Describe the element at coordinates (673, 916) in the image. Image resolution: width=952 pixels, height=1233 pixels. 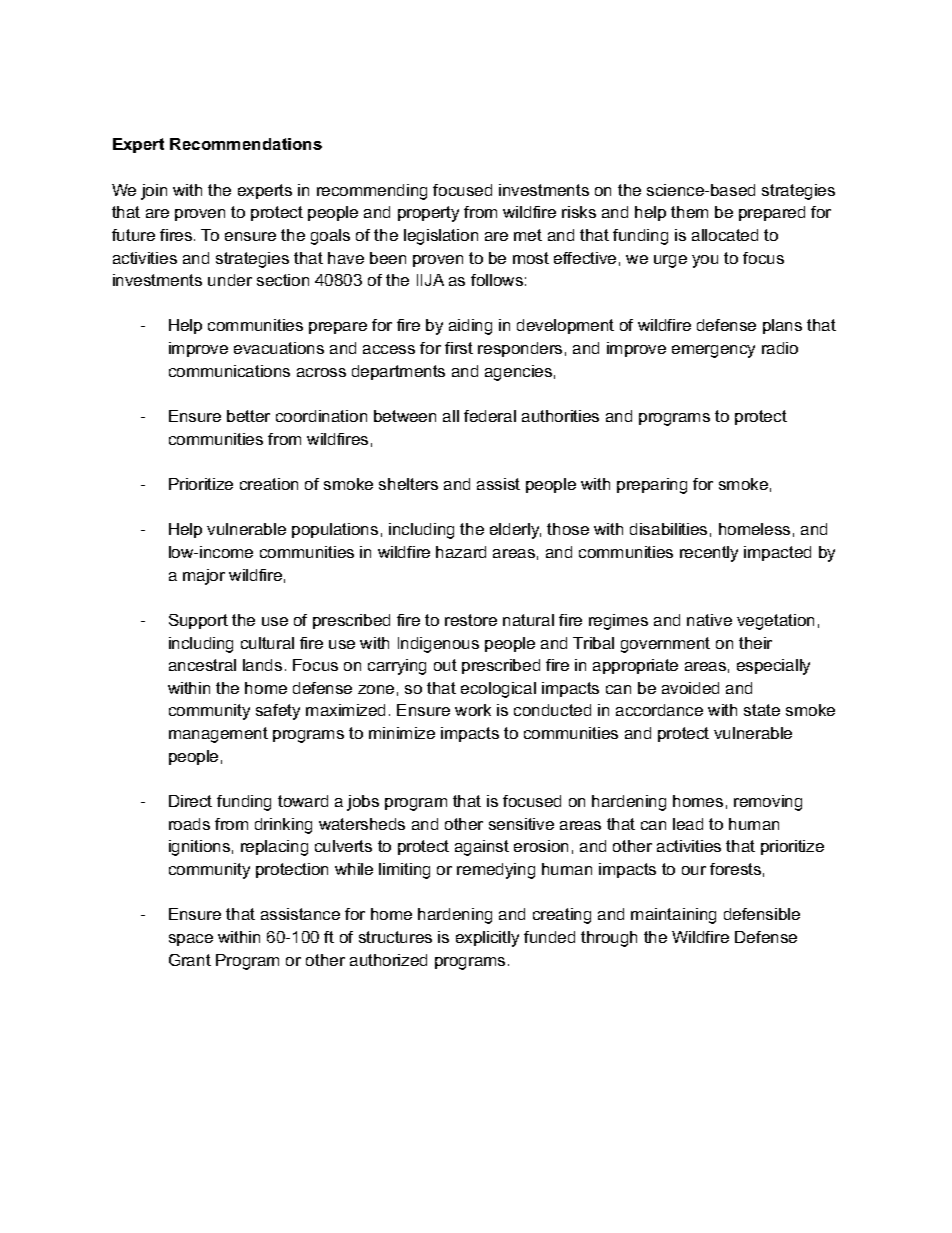
I see `maintaining` at that location.
